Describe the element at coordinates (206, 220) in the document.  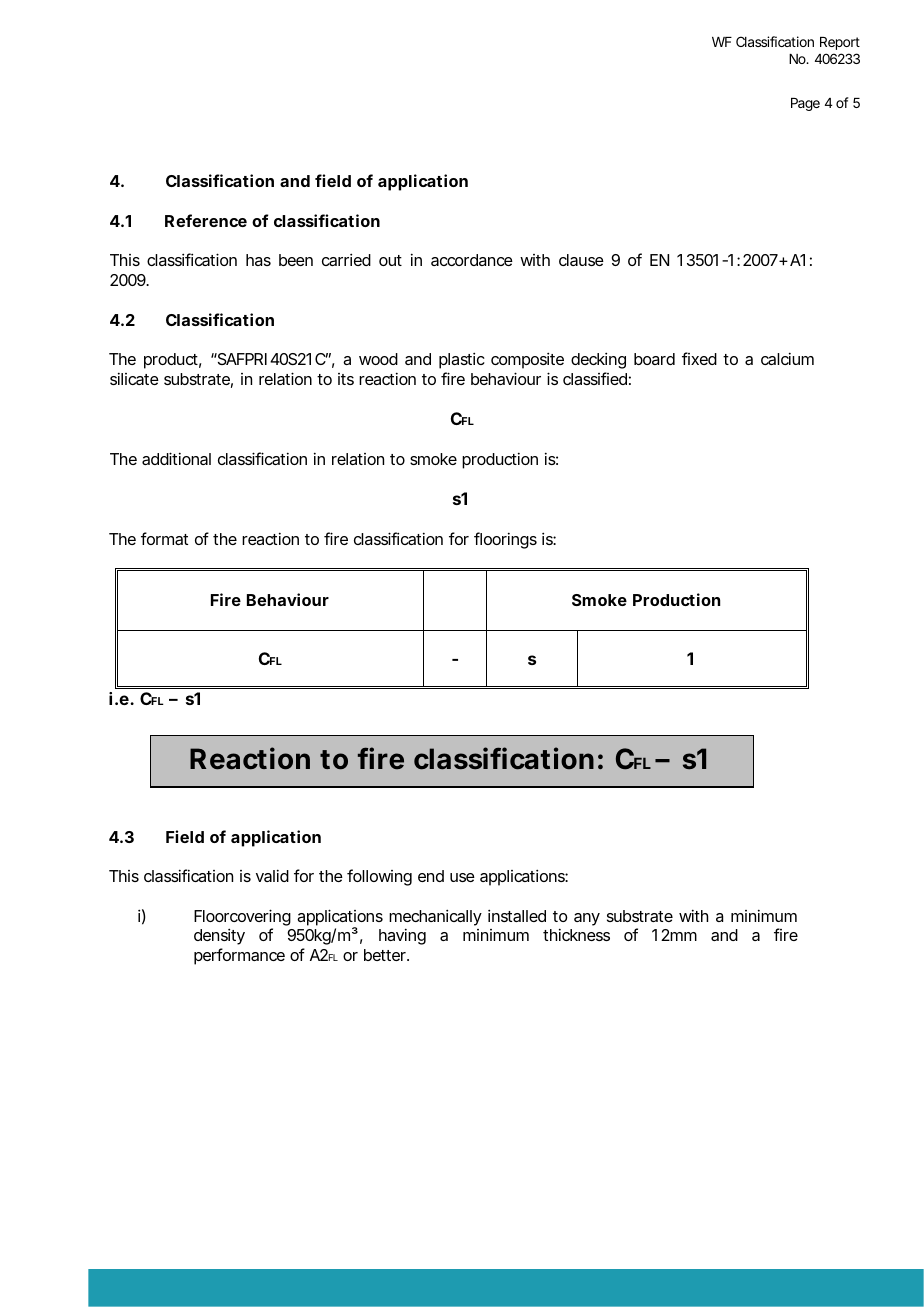
I see `Reference` at that location.
